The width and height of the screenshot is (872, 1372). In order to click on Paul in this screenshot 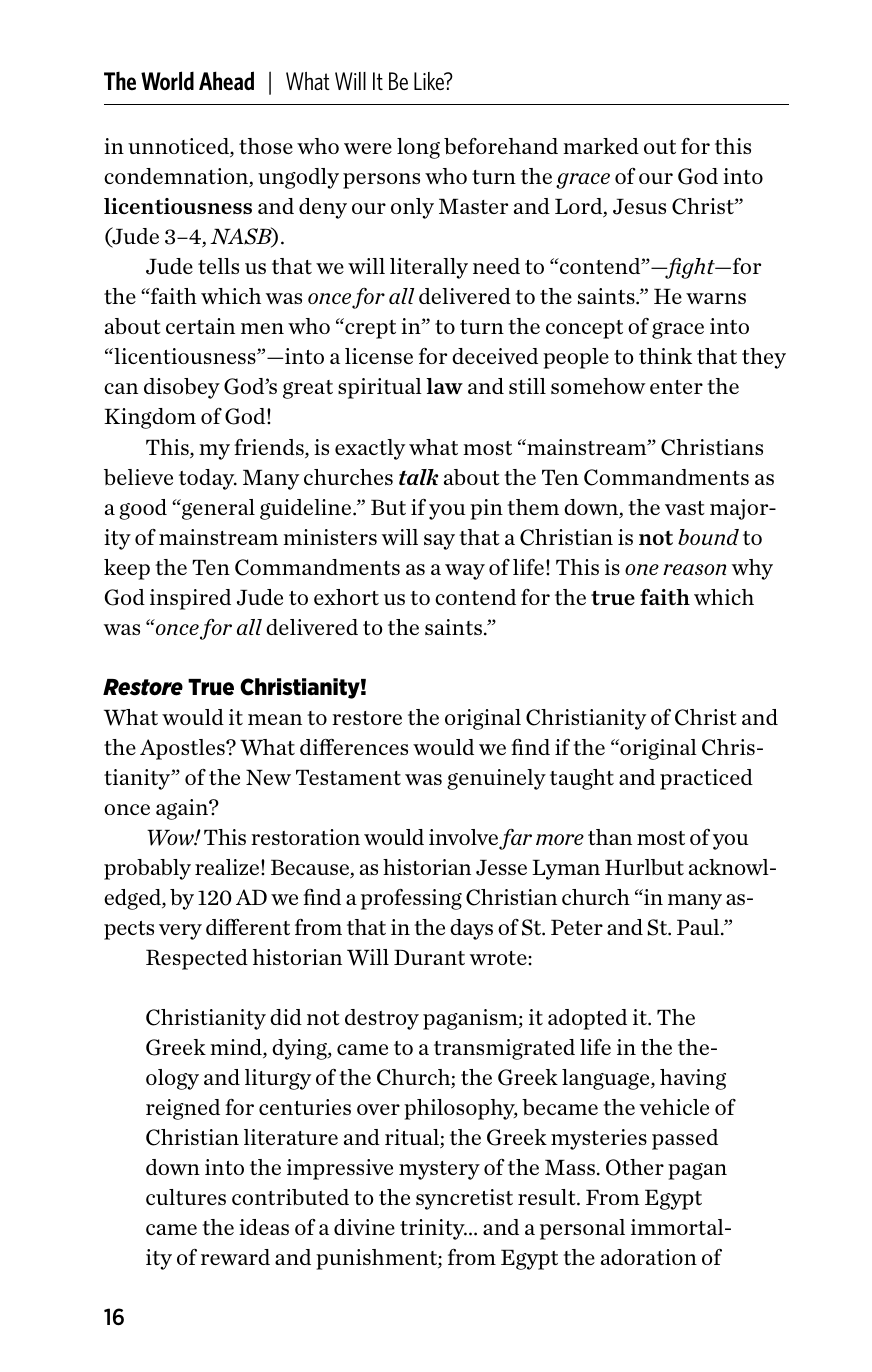, I will do `click(699, 927)`.
